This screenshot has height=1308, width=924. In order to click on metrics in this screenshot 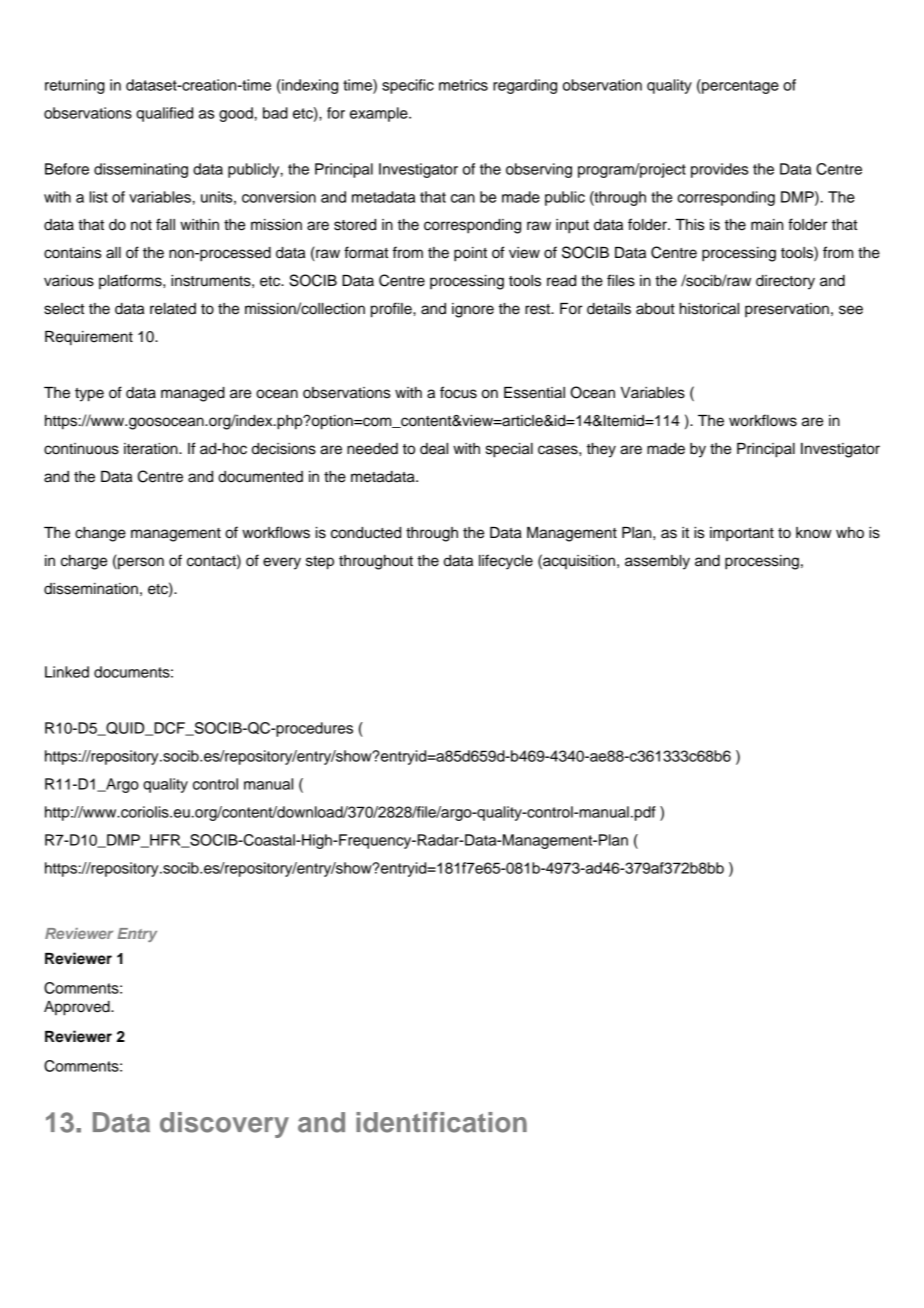, I will do `click(463, 85)`.
